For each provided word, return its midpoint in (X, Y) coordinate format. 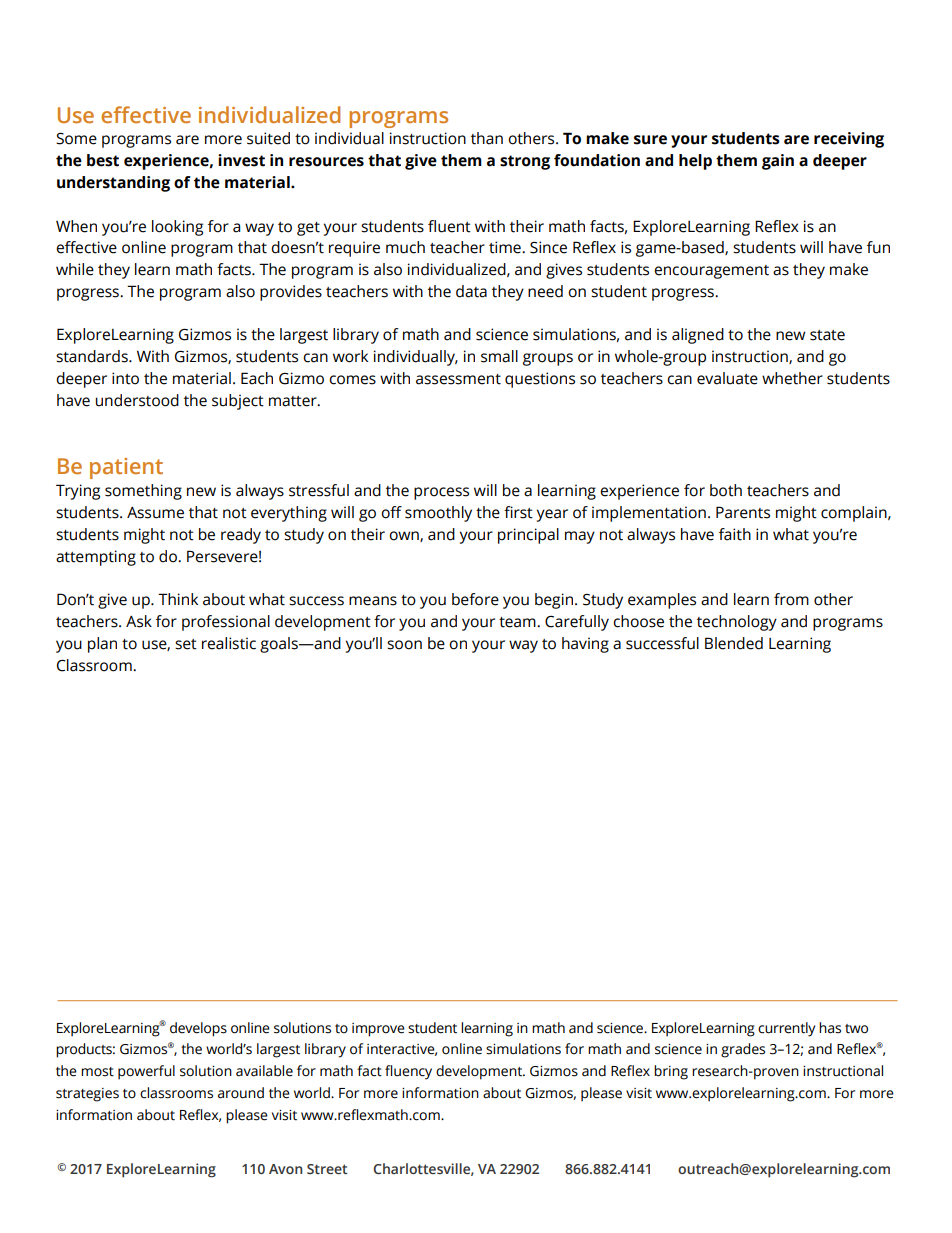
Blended (734, 643)
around (241, 1093)
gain (778, 162)
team (518, 622)
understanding (113, 184)
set (186, 644)
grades (743, 1050)
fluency (408, 1072)
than (487, 138)
